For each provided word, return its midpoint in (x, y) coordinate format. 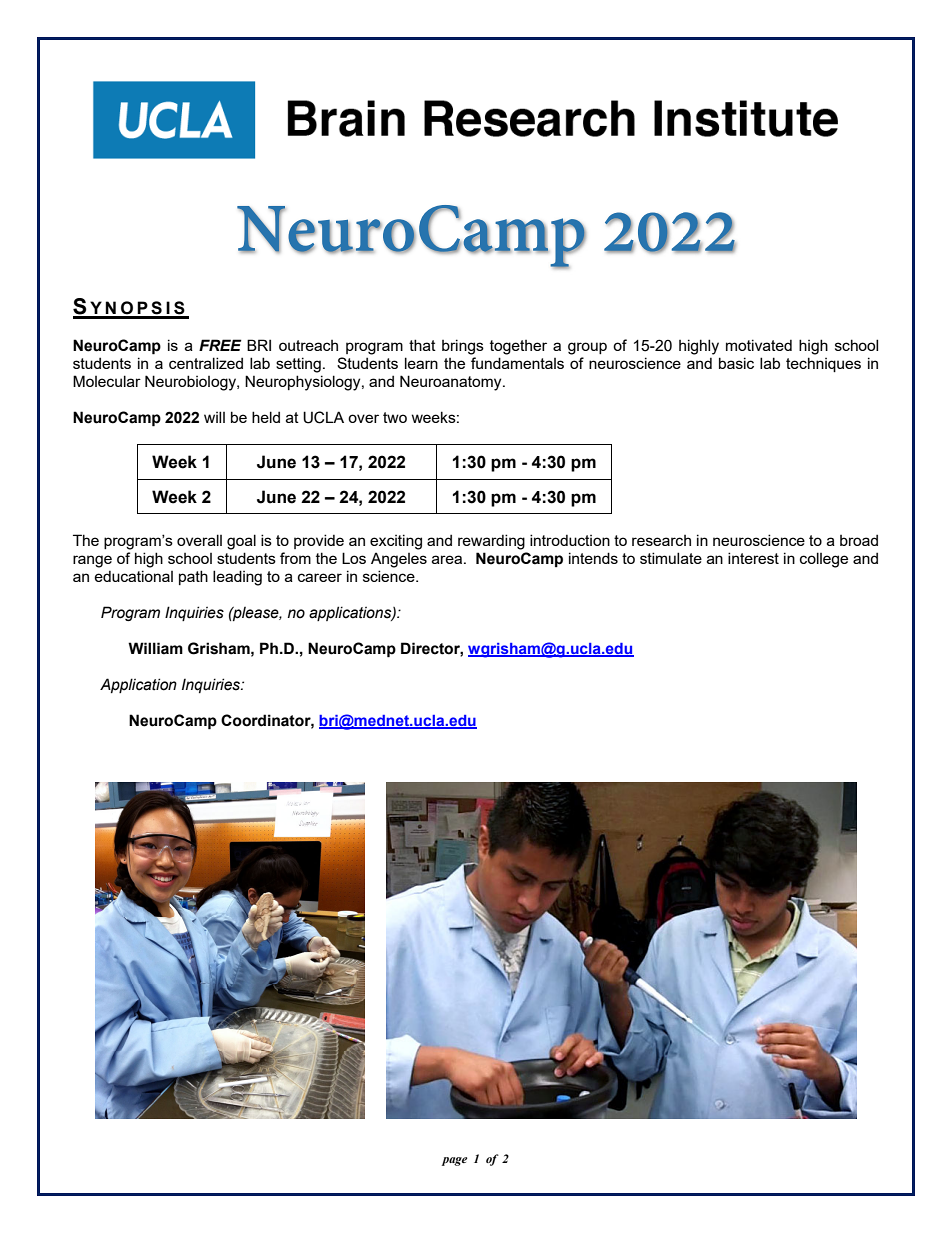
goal (241, 542)
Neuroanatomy (452, 383)
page (454, 1161)
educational (133, 576)
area (447, 559)
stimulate (671, 558)
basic (736, 363)
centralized (206, 363)
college (824, 560)
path (193, 577)
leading (237, 578)
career (320, 577)
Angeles (399, 560)
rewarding (491, 542)
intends (593, 558)
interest (753, 558)
